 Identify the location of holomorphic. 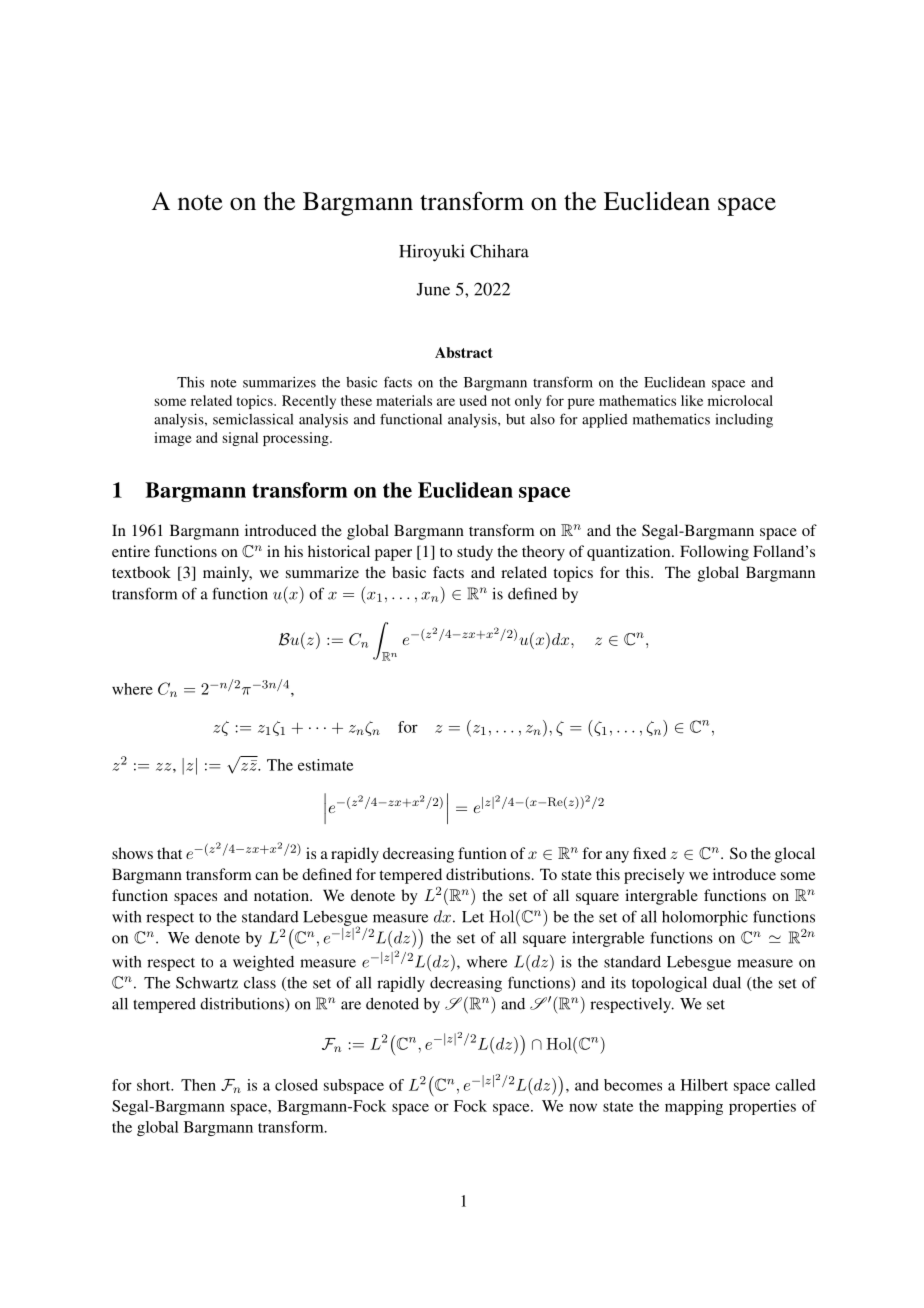
(705, 918).
